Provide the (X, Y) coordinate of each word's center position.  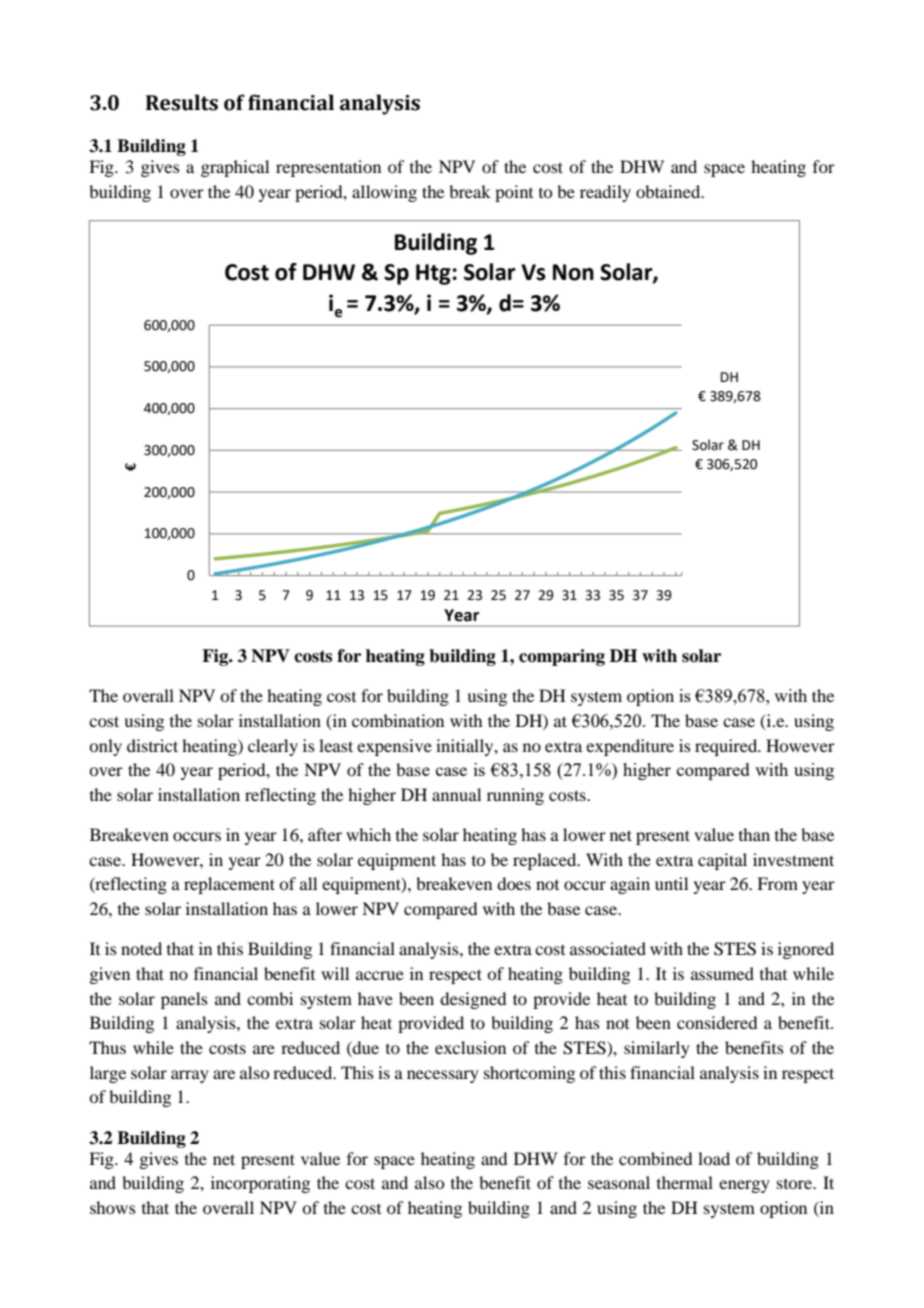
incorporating (260, 1184)
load (714, 1158)
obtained (669, 191)
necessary (443, 1076)
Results (182, 102)
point (514, 193)
